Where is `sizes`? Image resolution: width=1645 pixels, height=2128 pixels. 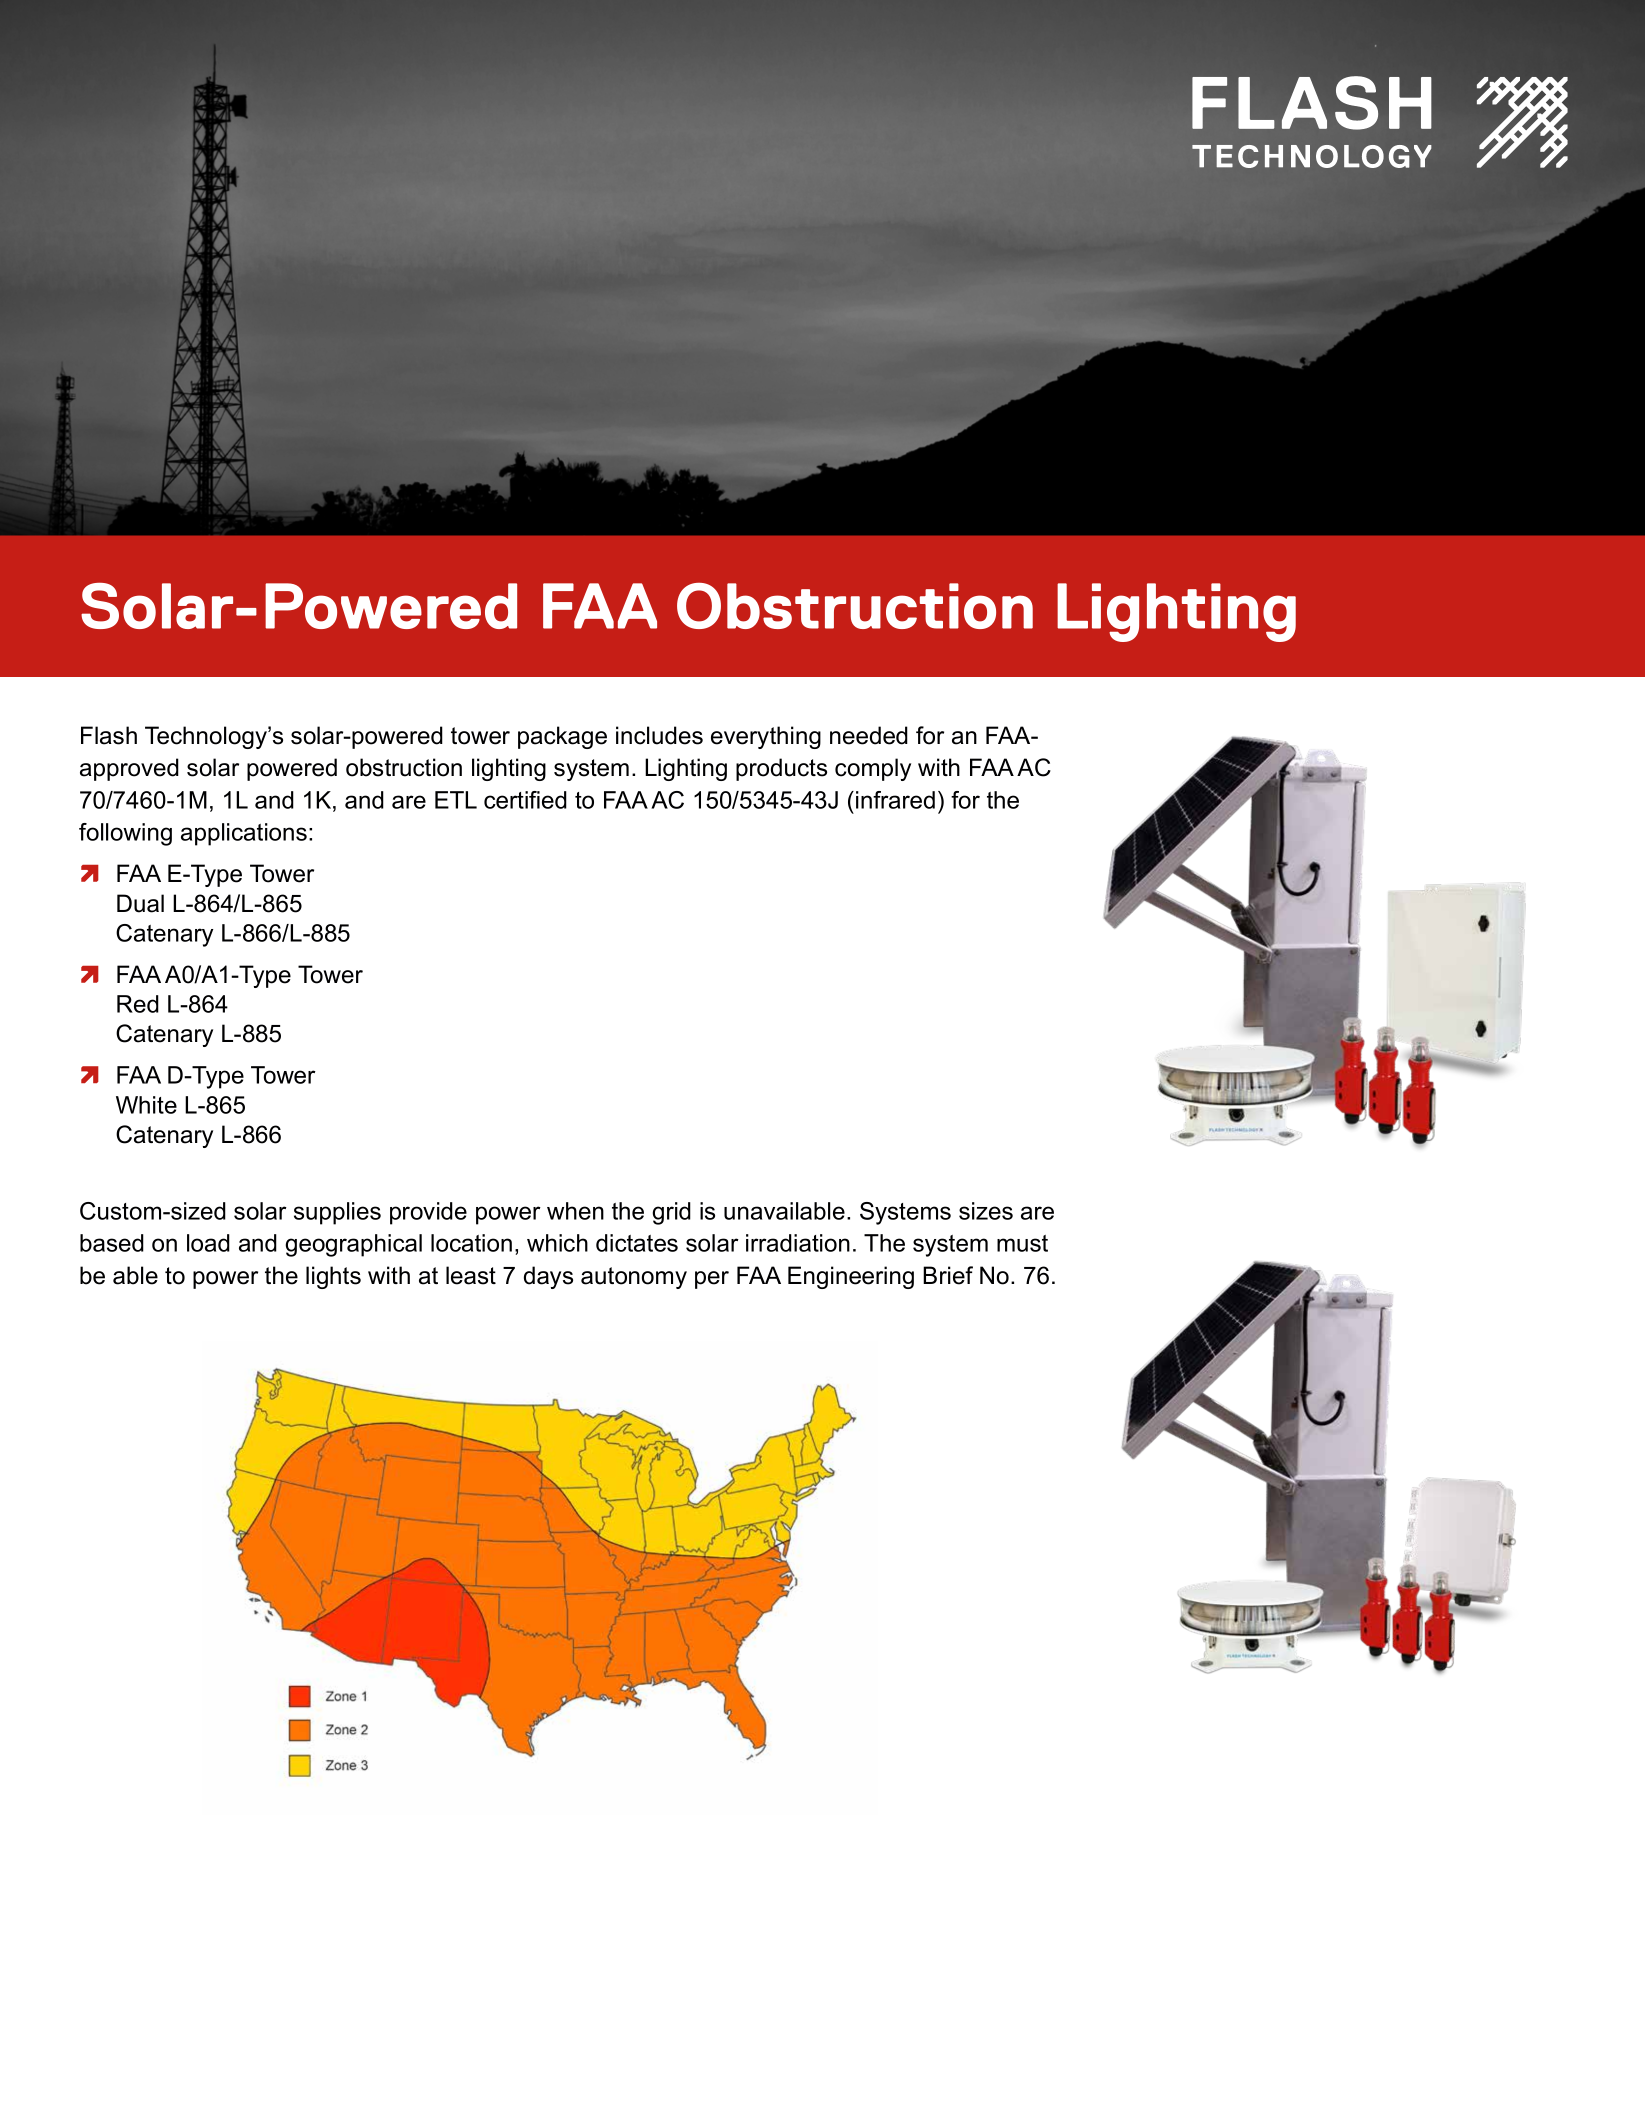 sizes is located at coordinates (986, 1211).
